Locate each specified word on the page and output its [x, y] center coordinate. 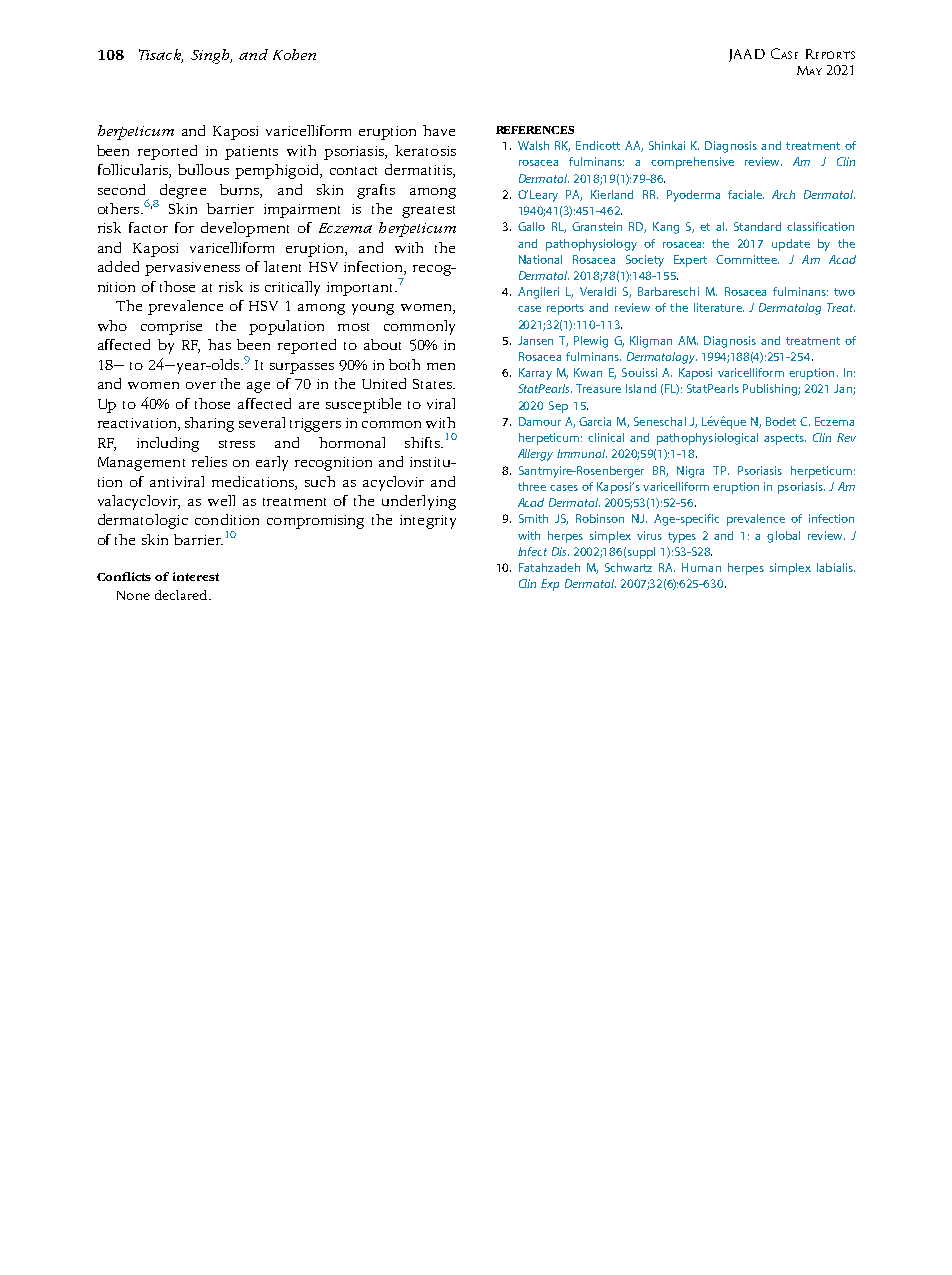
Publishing [771, 390]
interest [196, 576]
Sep [558, 407]
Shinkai [667, 145]
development [245, 229]
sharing [209, 424]
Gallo [531, 226]
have [439, 130]
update [791, 245]
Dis [560, 551]
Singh [211, 56]
